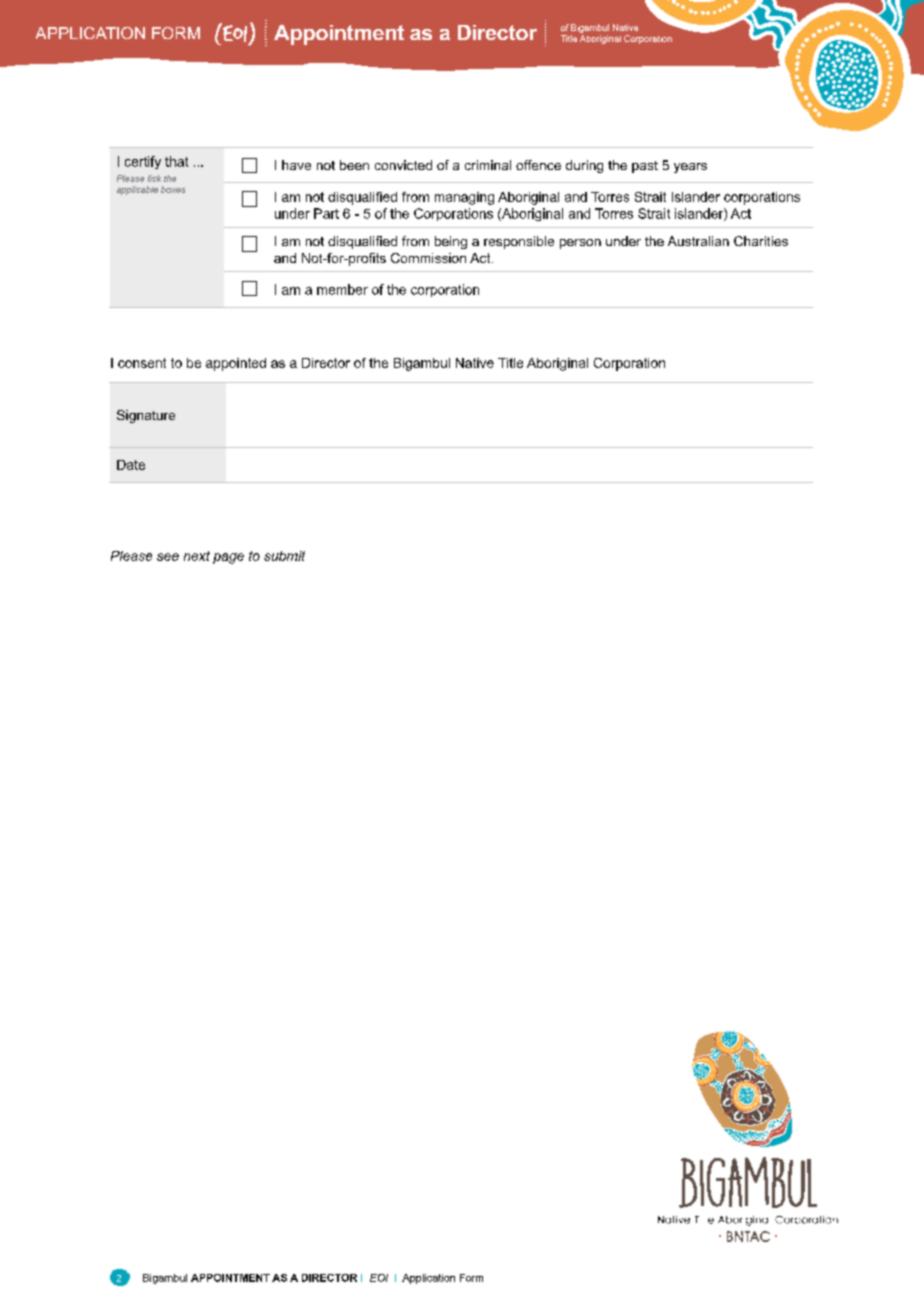  Describe the element at coordinates (488, 165) in the image. I see `criminal` at that location.
